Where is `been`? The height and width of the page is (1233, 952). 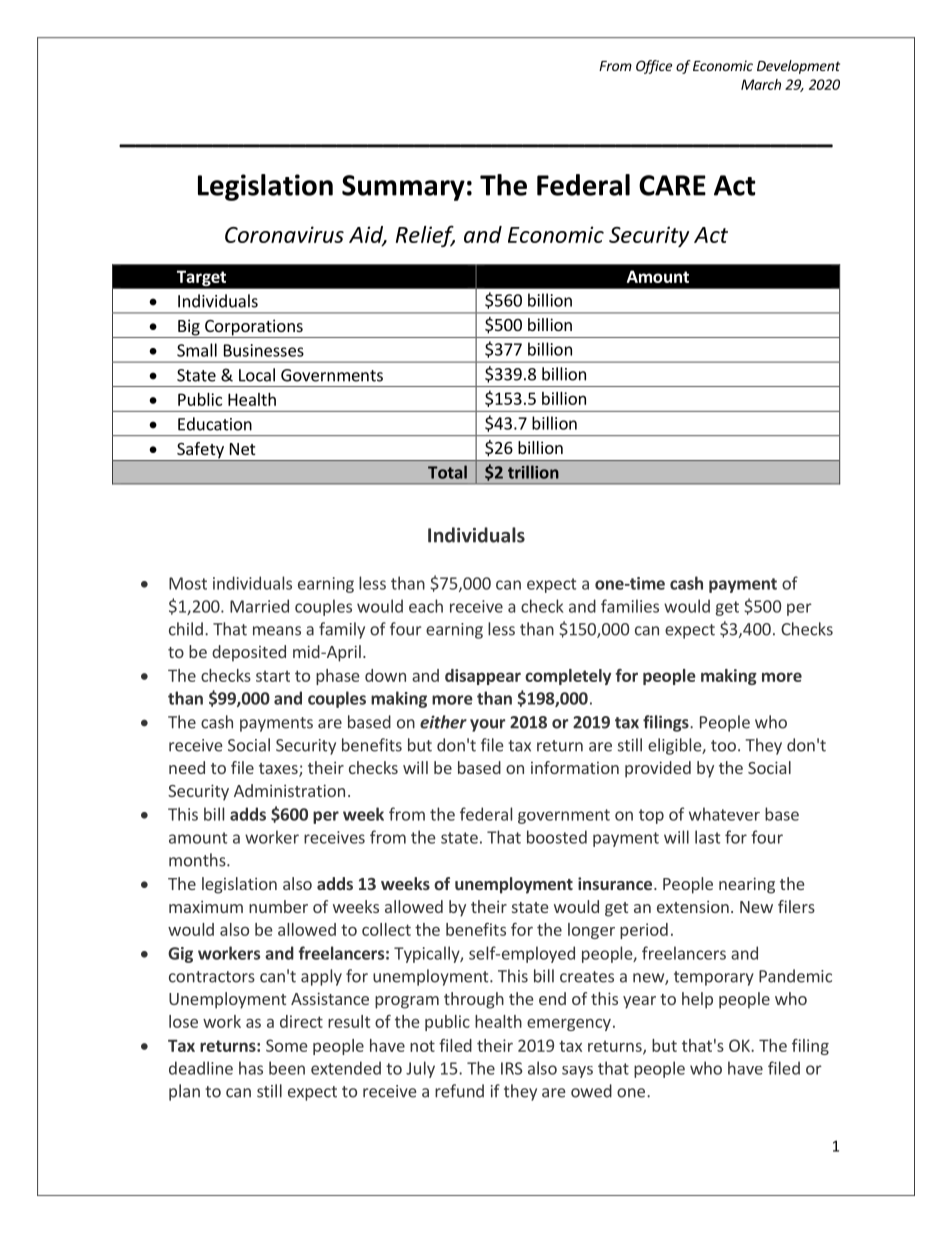
been is located at coordinates (287, 1068).
